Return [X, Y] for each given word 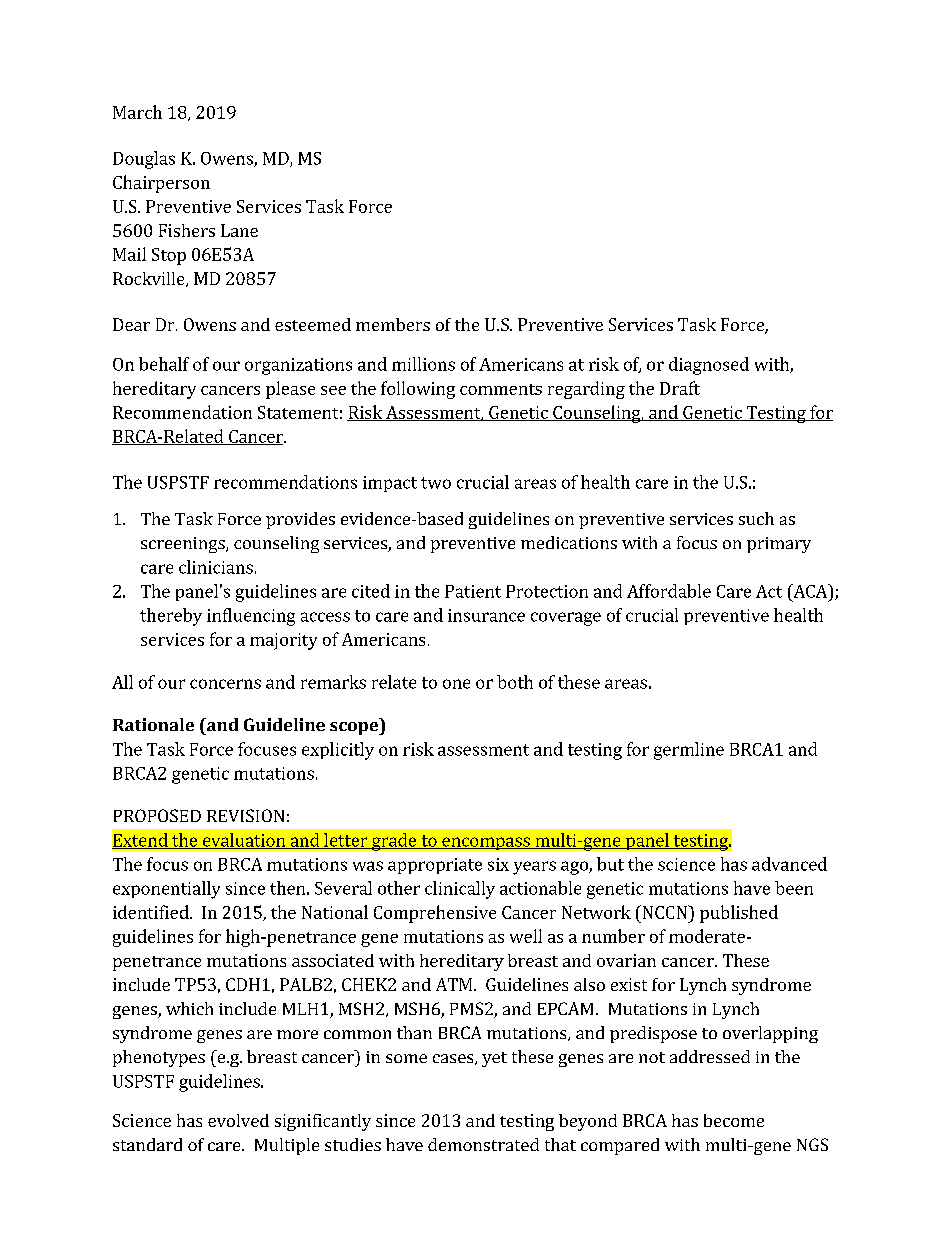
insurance [486, 615]
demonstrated [483, 1144]
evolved [238, 1120]
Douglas [144, 160]
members [393, 324]
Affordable [669, 591]
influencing [251, 617]
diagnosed [709, 366]
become [734, 1120]
